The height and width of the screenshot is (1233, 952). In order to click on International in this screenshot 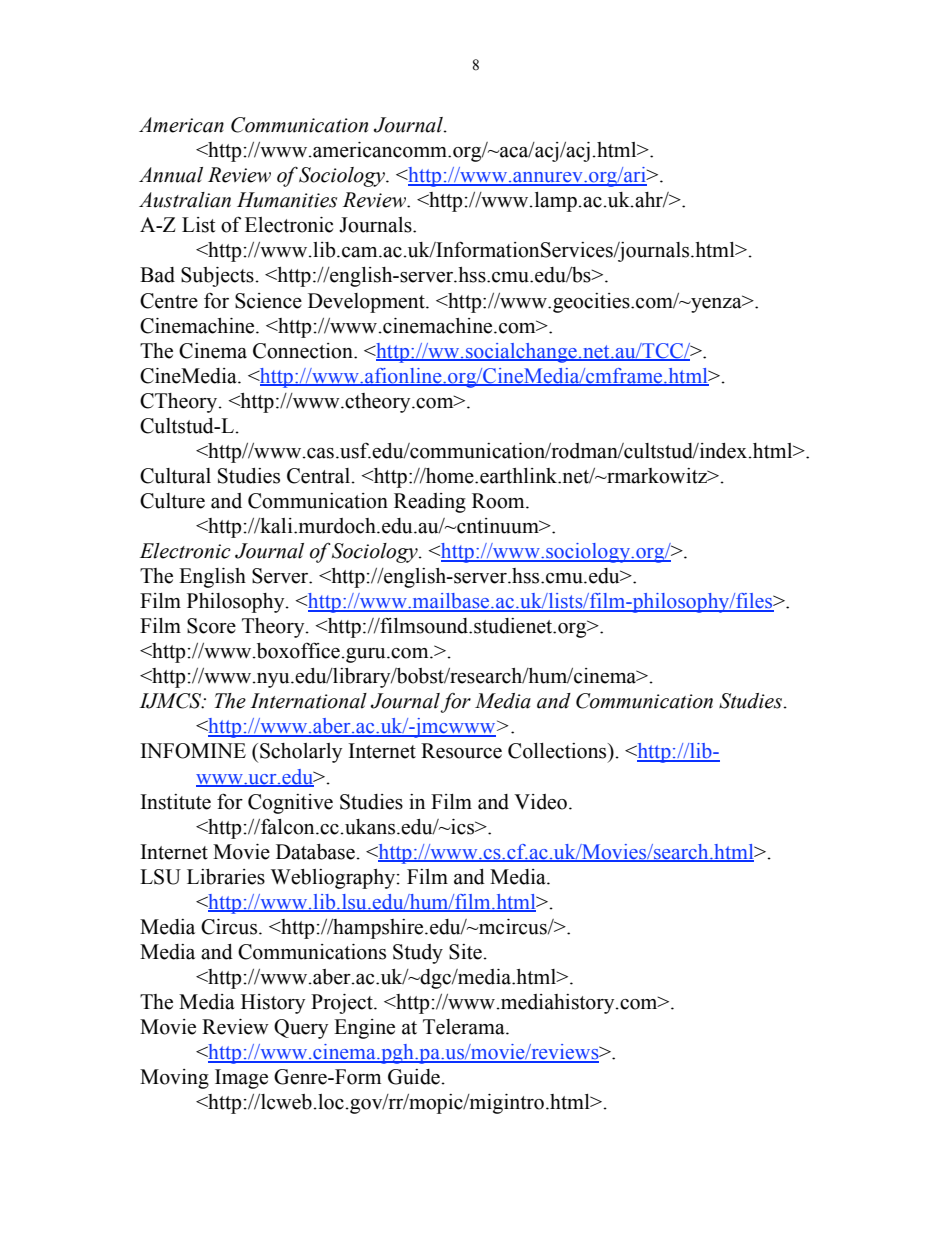, I will do `click(308, 701)`.
